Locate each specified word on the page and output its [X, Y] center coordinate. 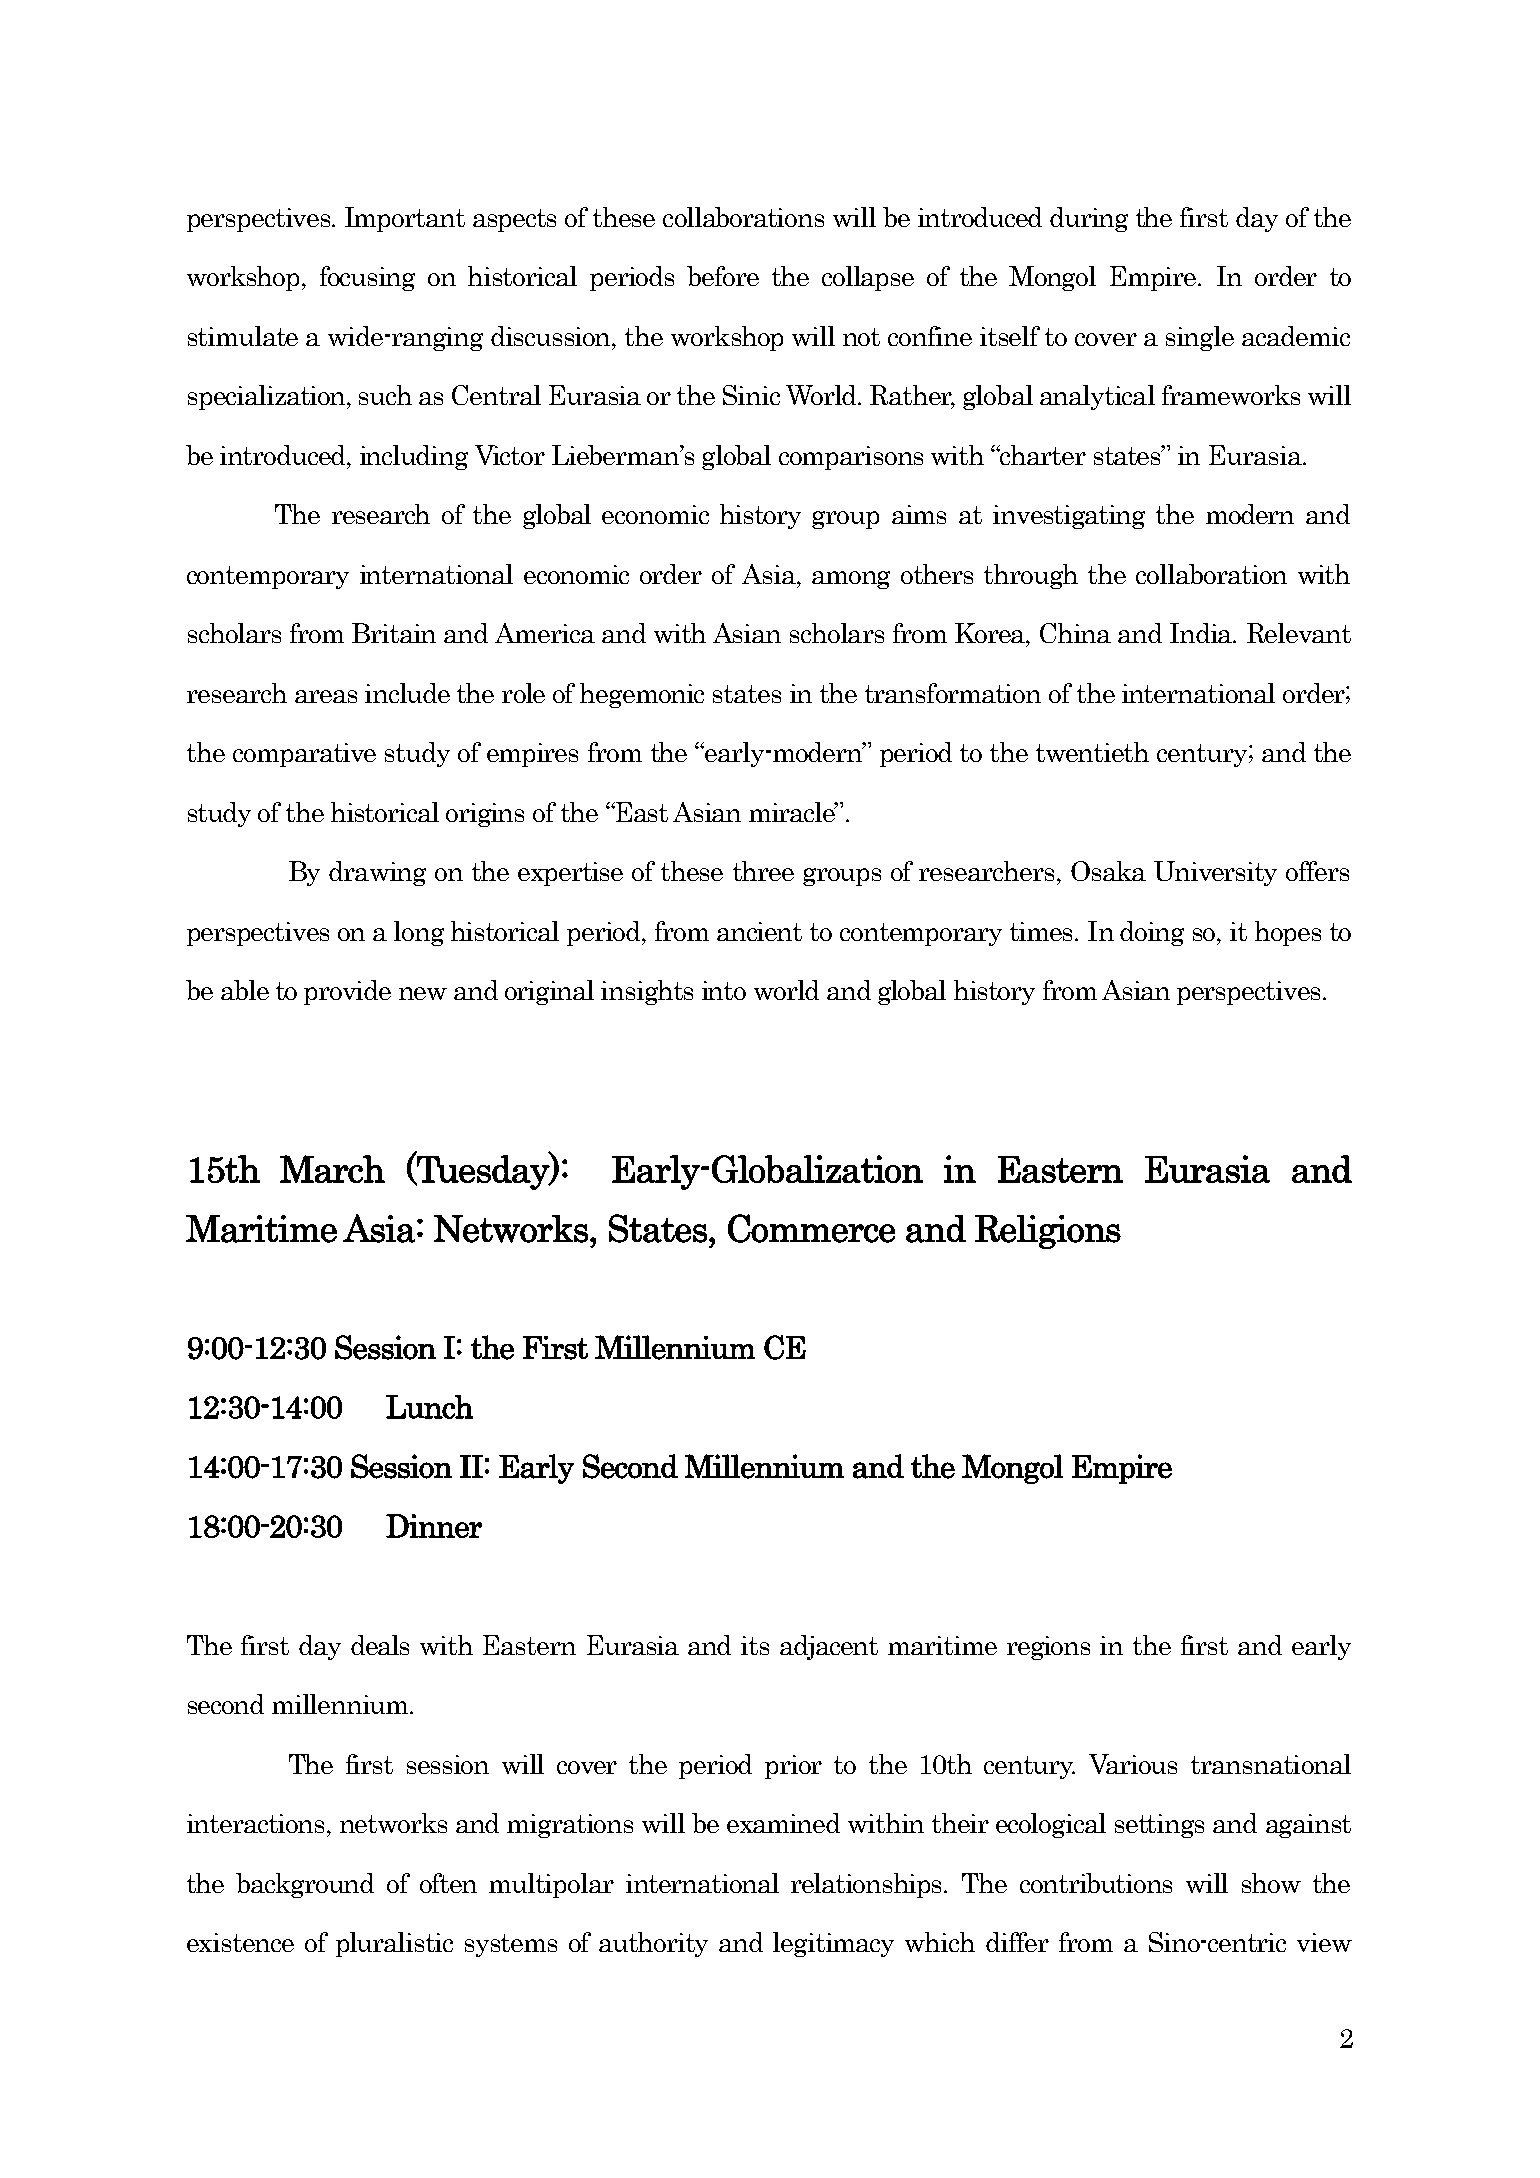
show [1271, 1883]
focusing [367, 278]
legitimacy [833, 1944]
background [305, 1885]
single [1200, 338]
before [723, 276]
